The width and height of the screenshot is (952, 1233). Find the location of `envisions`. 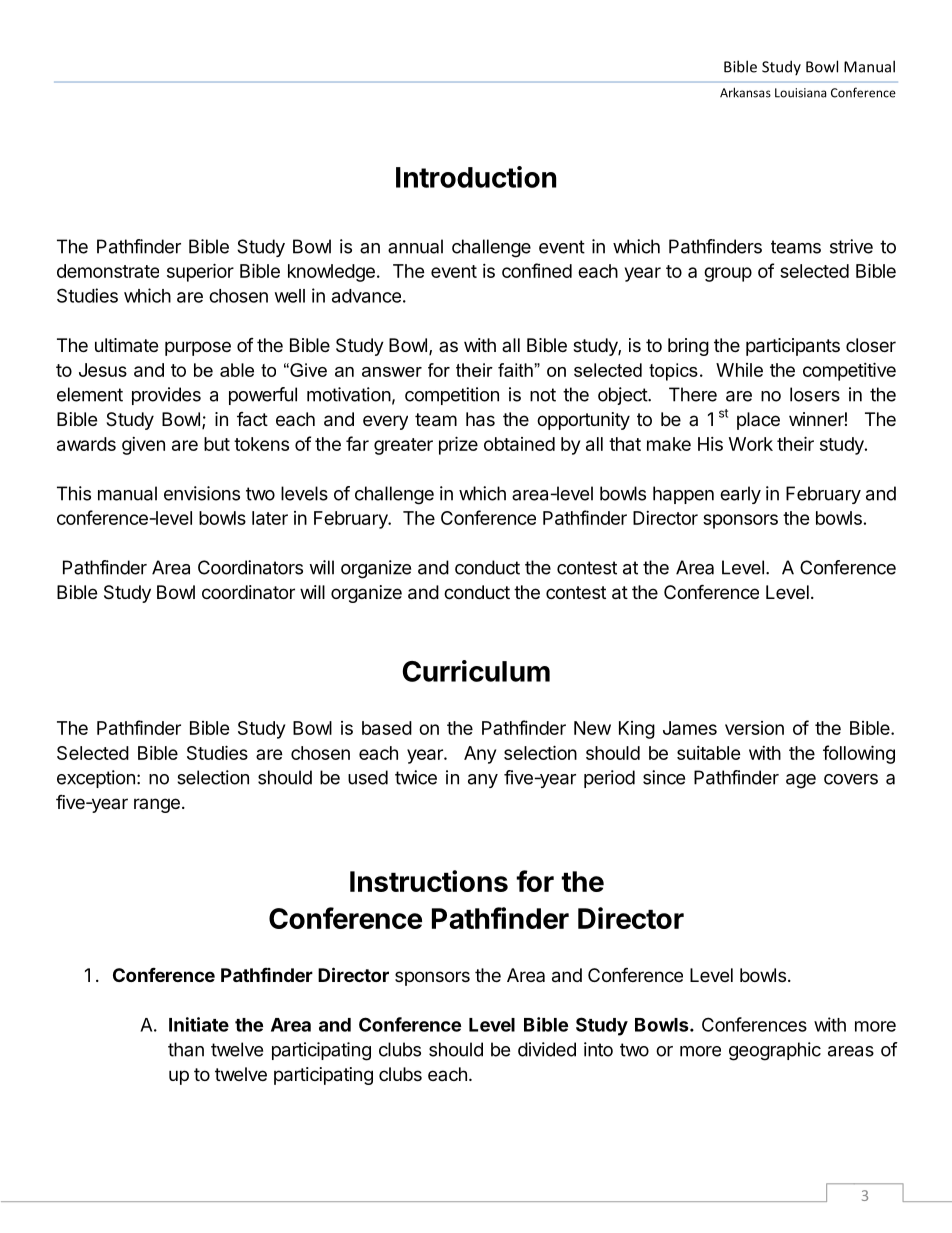

envisions is located at coordinates (202, 493).
